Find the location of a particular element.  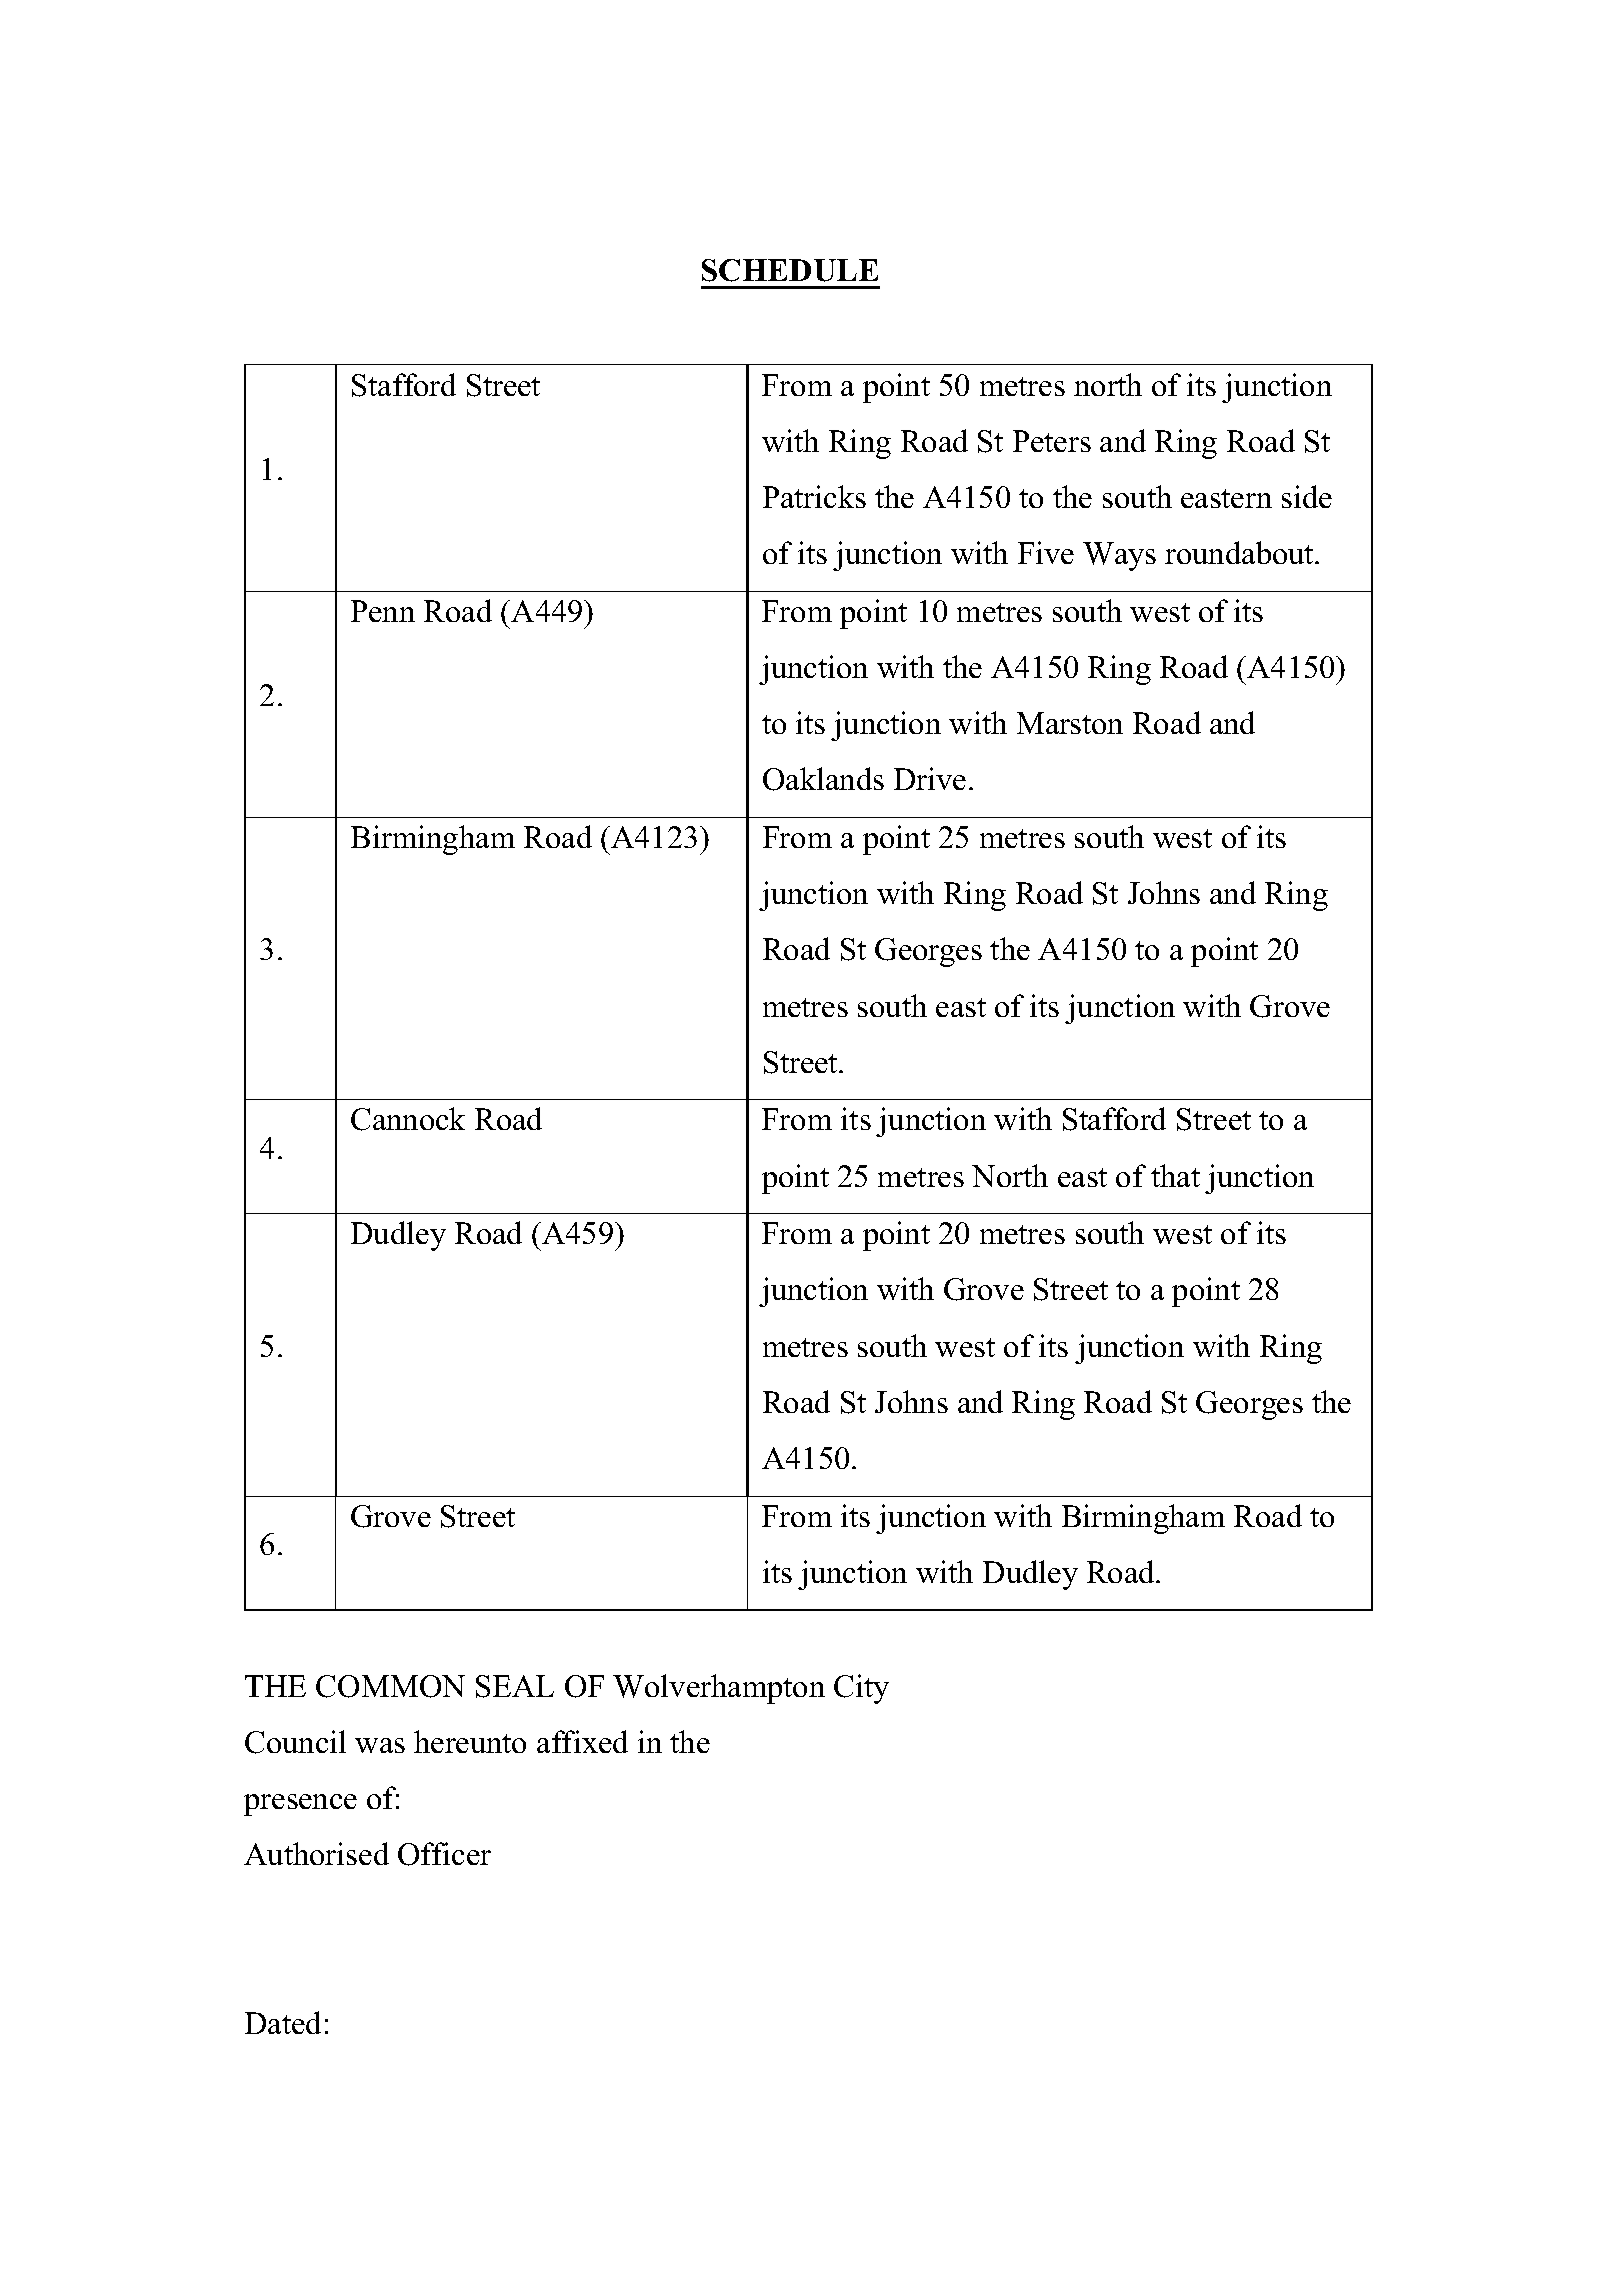

SCHEDULE is located at coordinates (790, 270).
